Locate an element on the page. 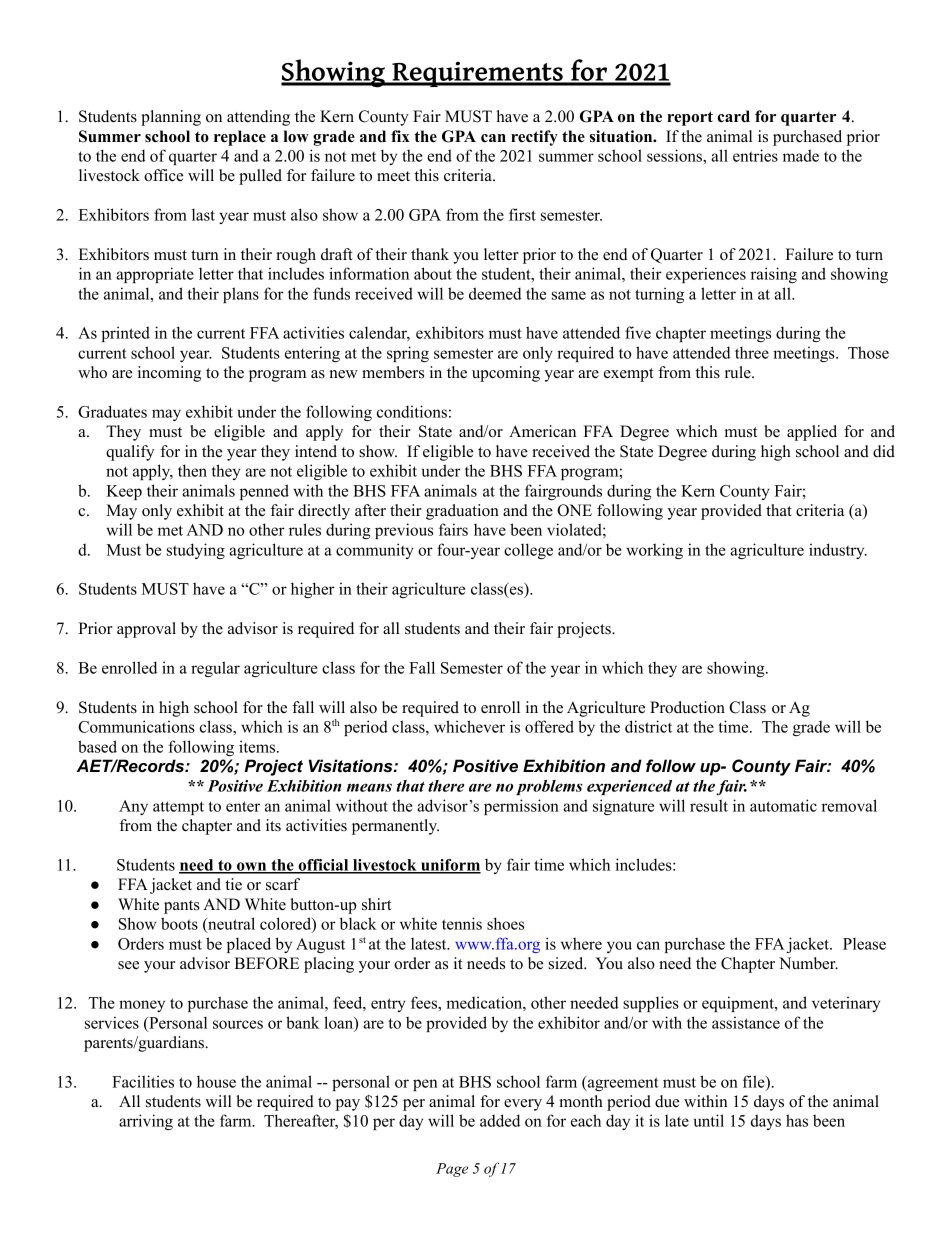 This page has height=1233, width=952. added is located at coordinates (500, 1120).
